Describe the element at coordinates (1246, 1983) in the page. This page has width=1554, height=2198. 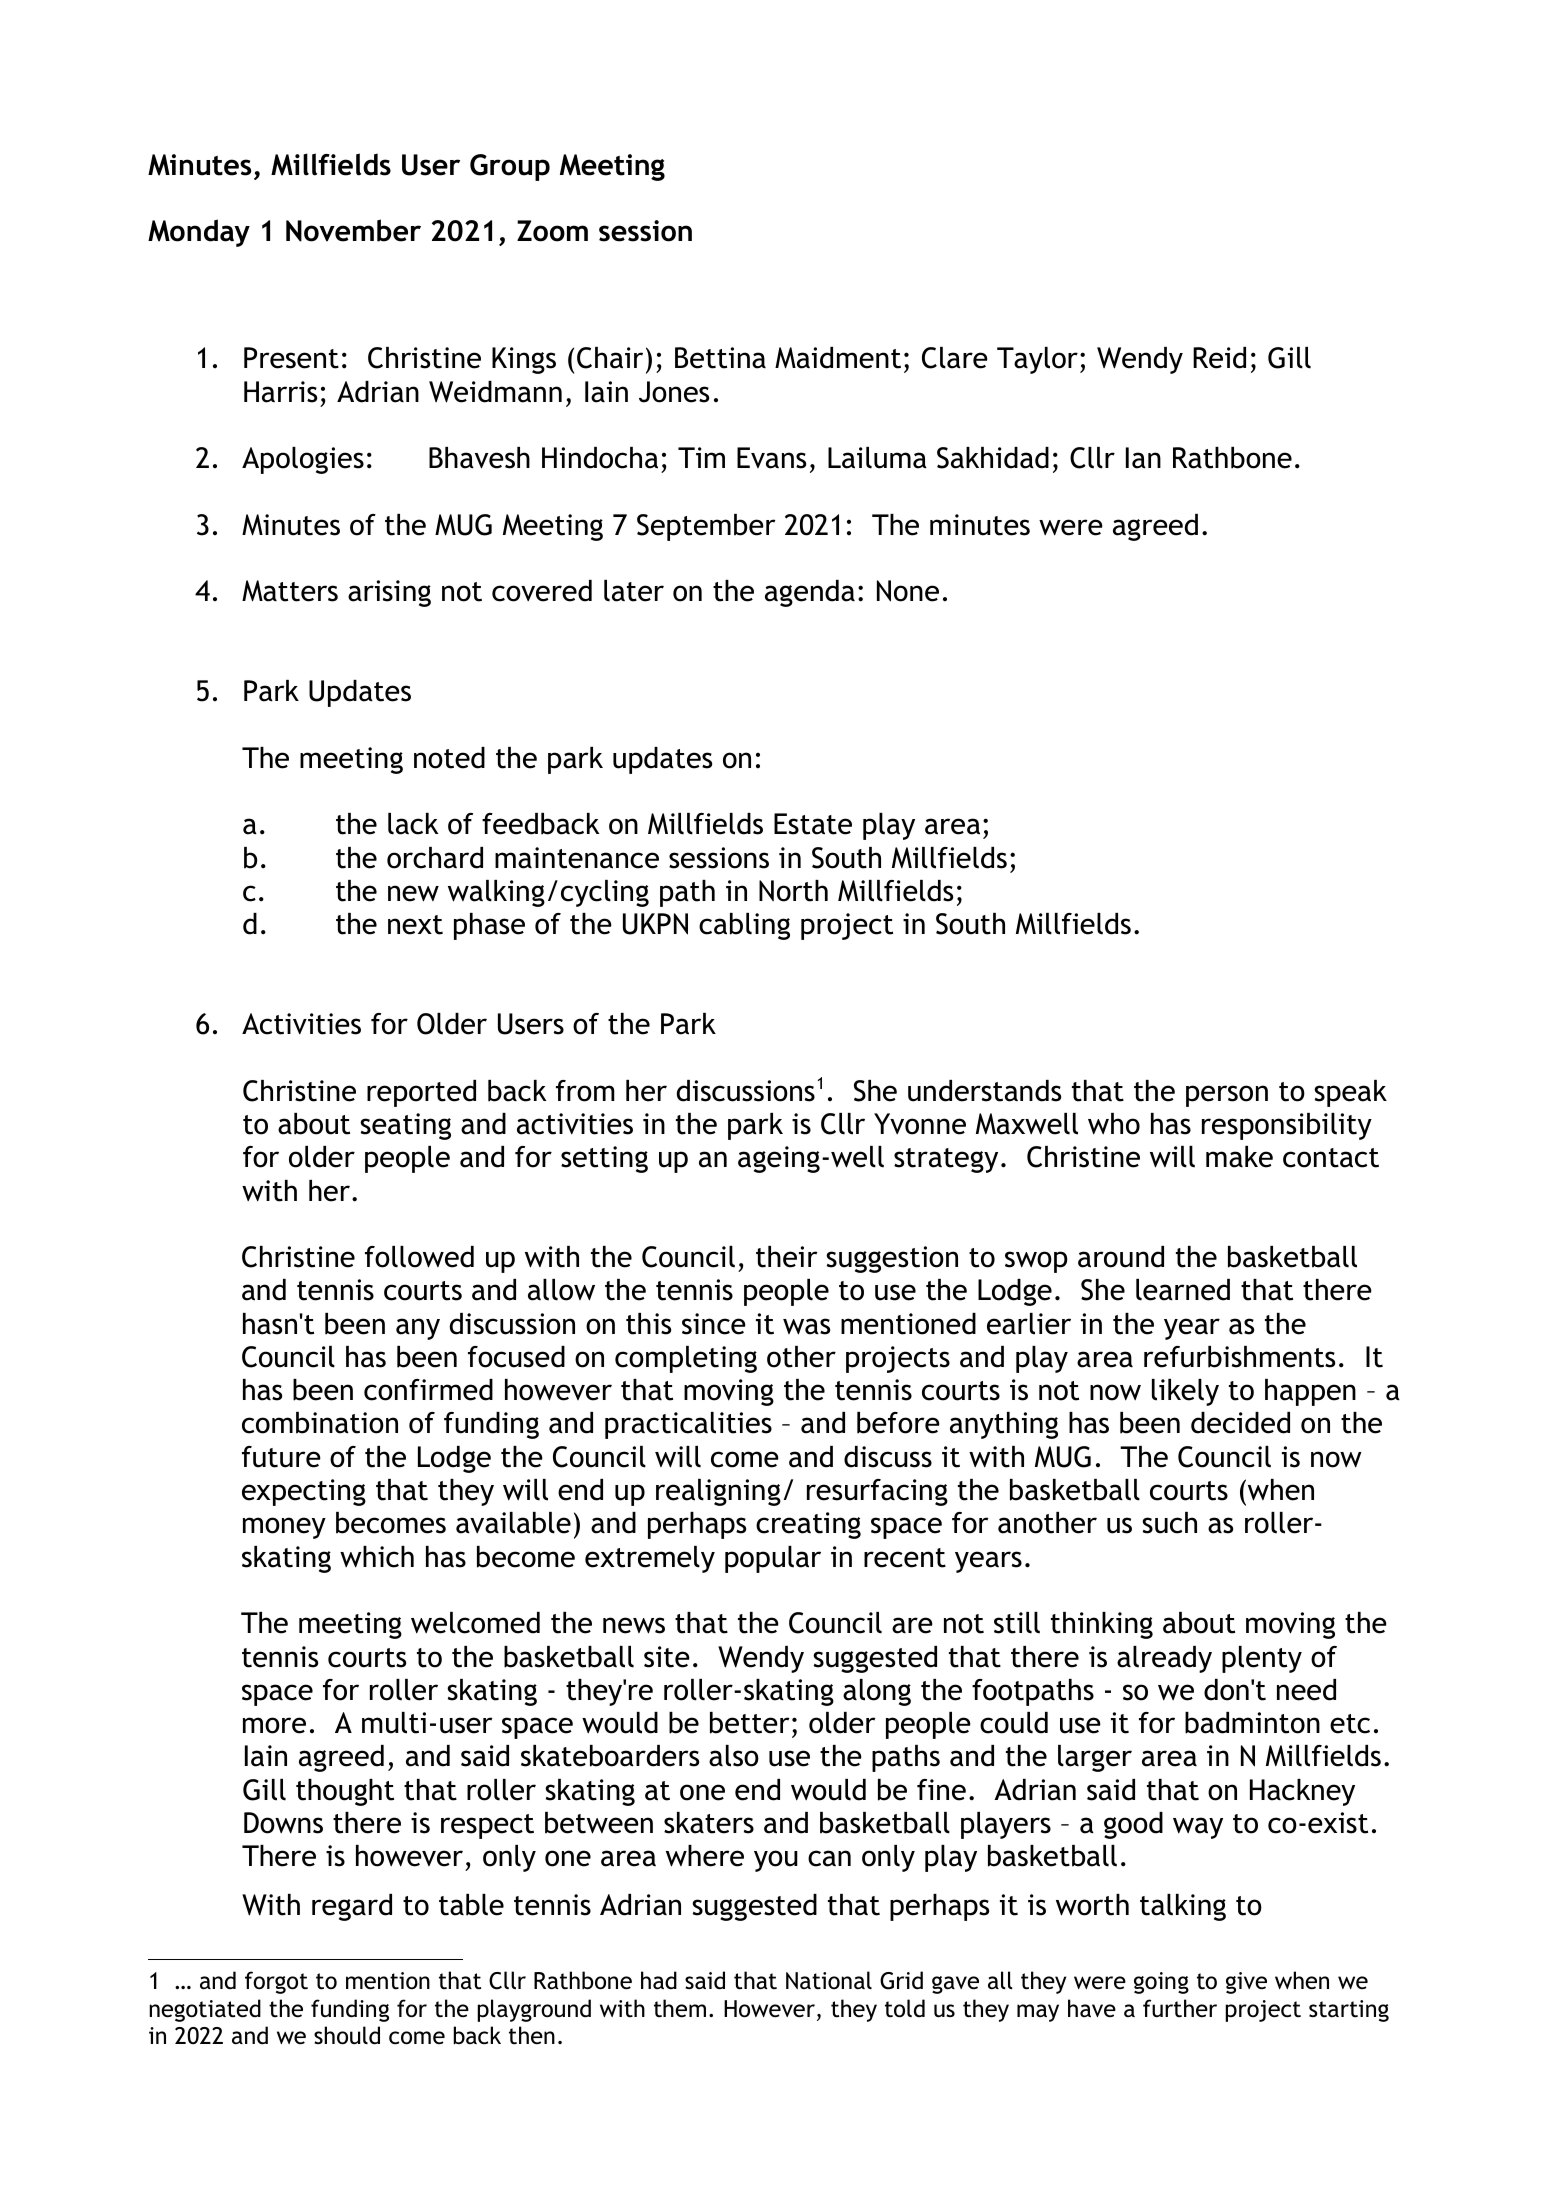
I see `give` at that location.
